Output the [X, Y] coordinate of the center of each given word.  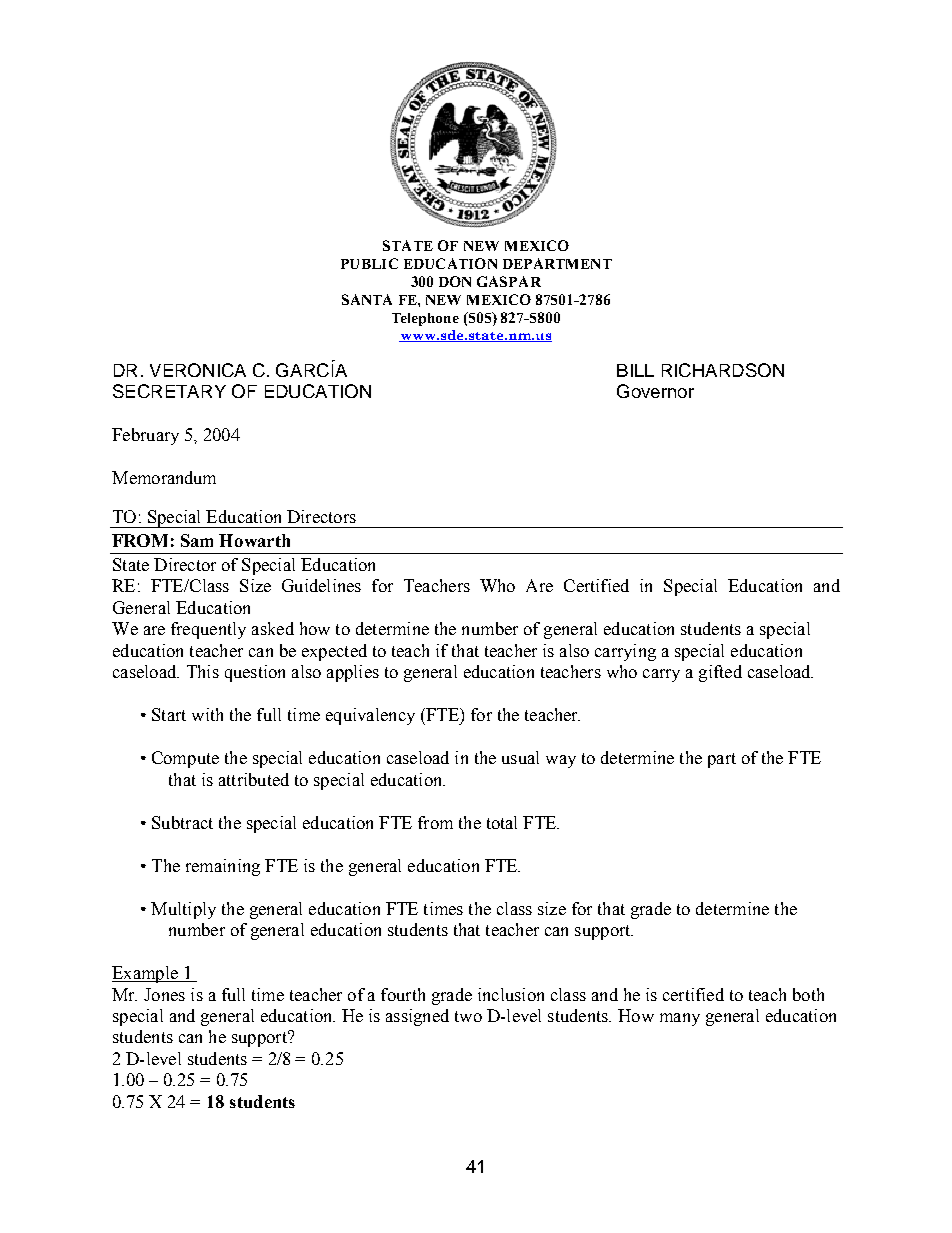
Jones [164, 994]
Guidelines [321, 585]
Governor [655, 391]
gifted [720, 673]
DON [455, 281]
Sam [197, 540]
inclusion [511, 994]
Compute [185, 759]
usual [520, 757]
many [680, 1019]
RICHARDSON [723, 370]
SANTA [367, 299]
